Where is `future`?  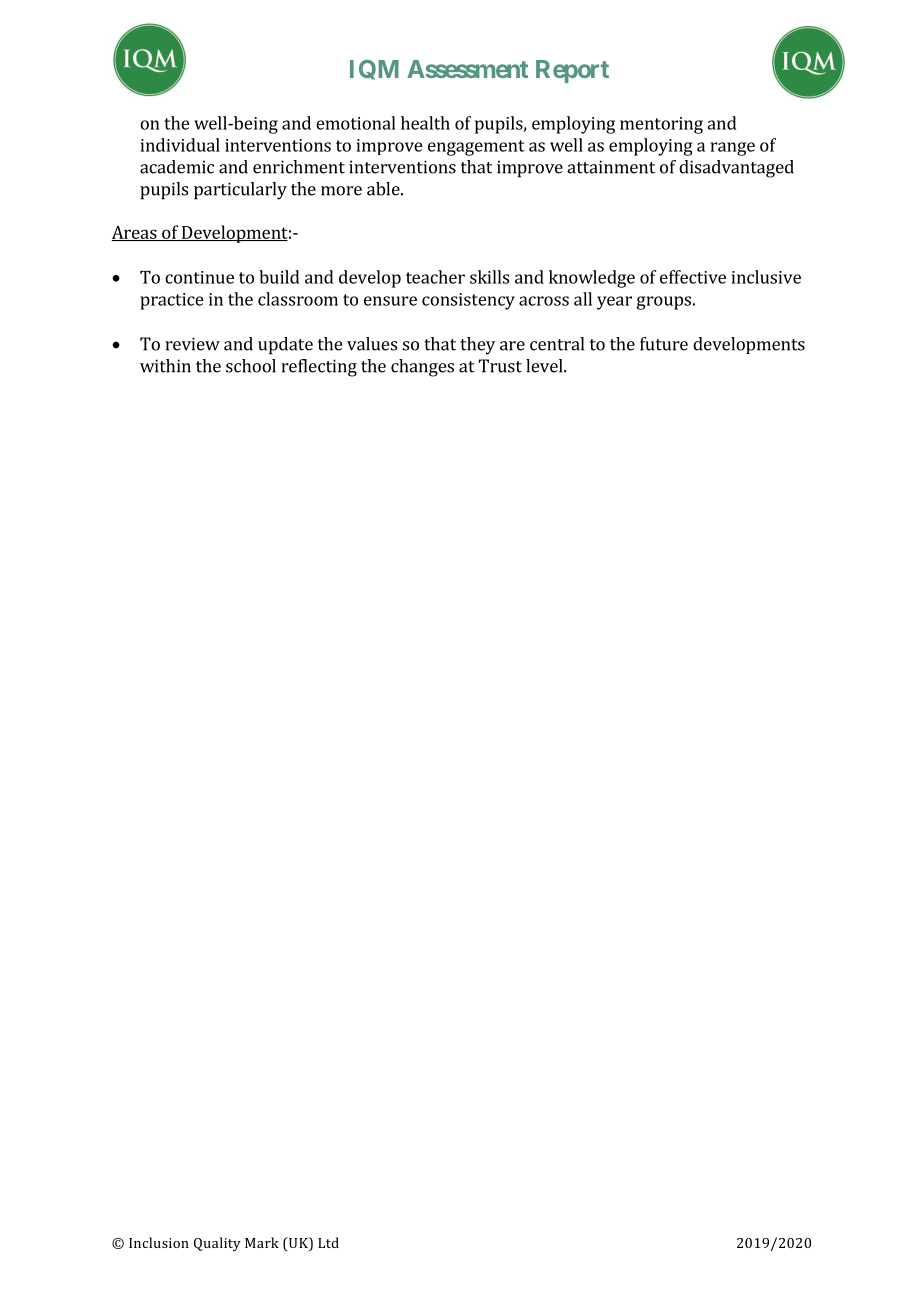
future is located at coordinates (664, 344).
